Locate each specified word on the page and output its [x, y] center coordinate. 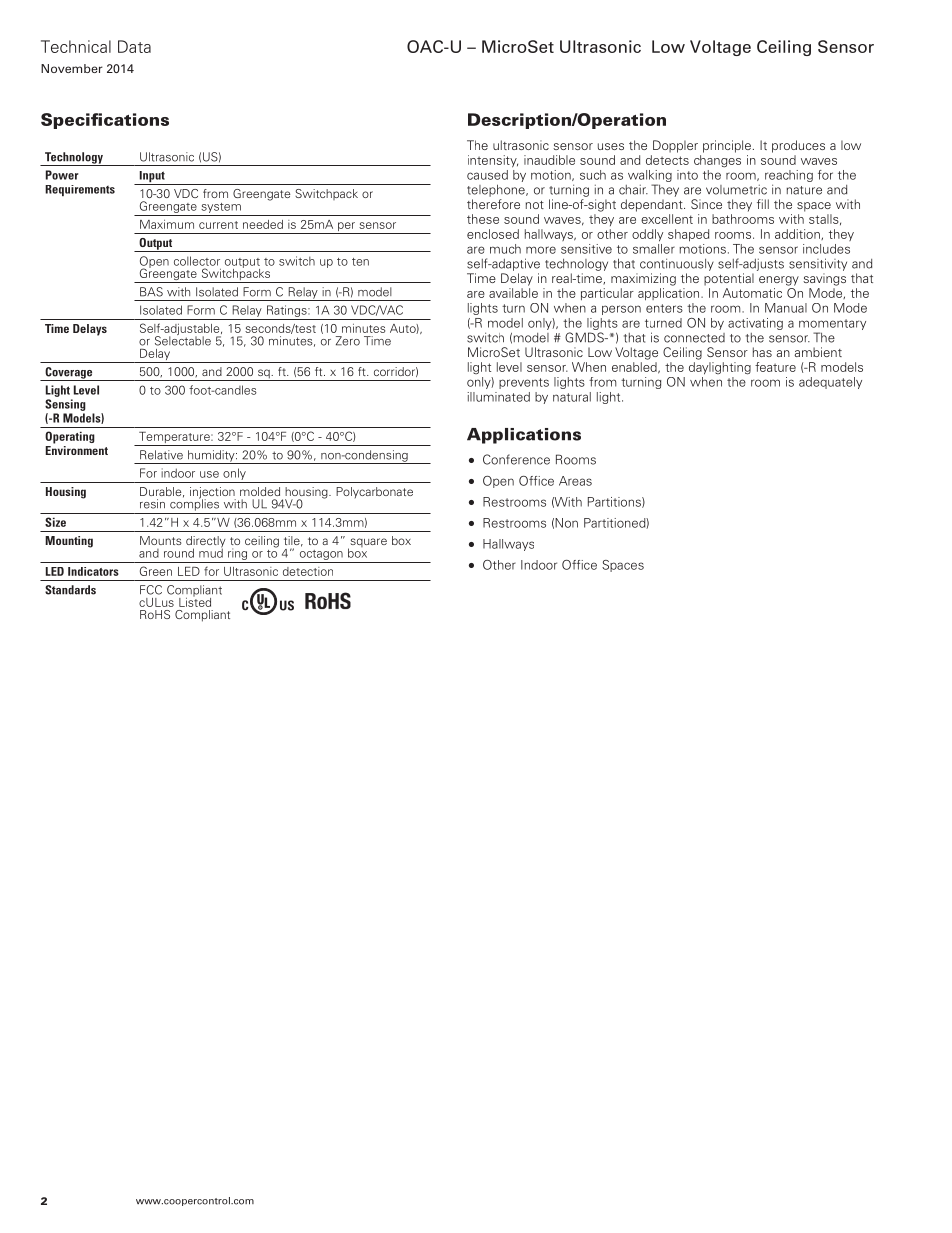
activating [755, 324]
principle [727, 146]
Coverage [69, 374]
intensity [493, 161]
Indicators [93, 571]
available [513, 293]
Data [134, 46]
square [367, 544]
